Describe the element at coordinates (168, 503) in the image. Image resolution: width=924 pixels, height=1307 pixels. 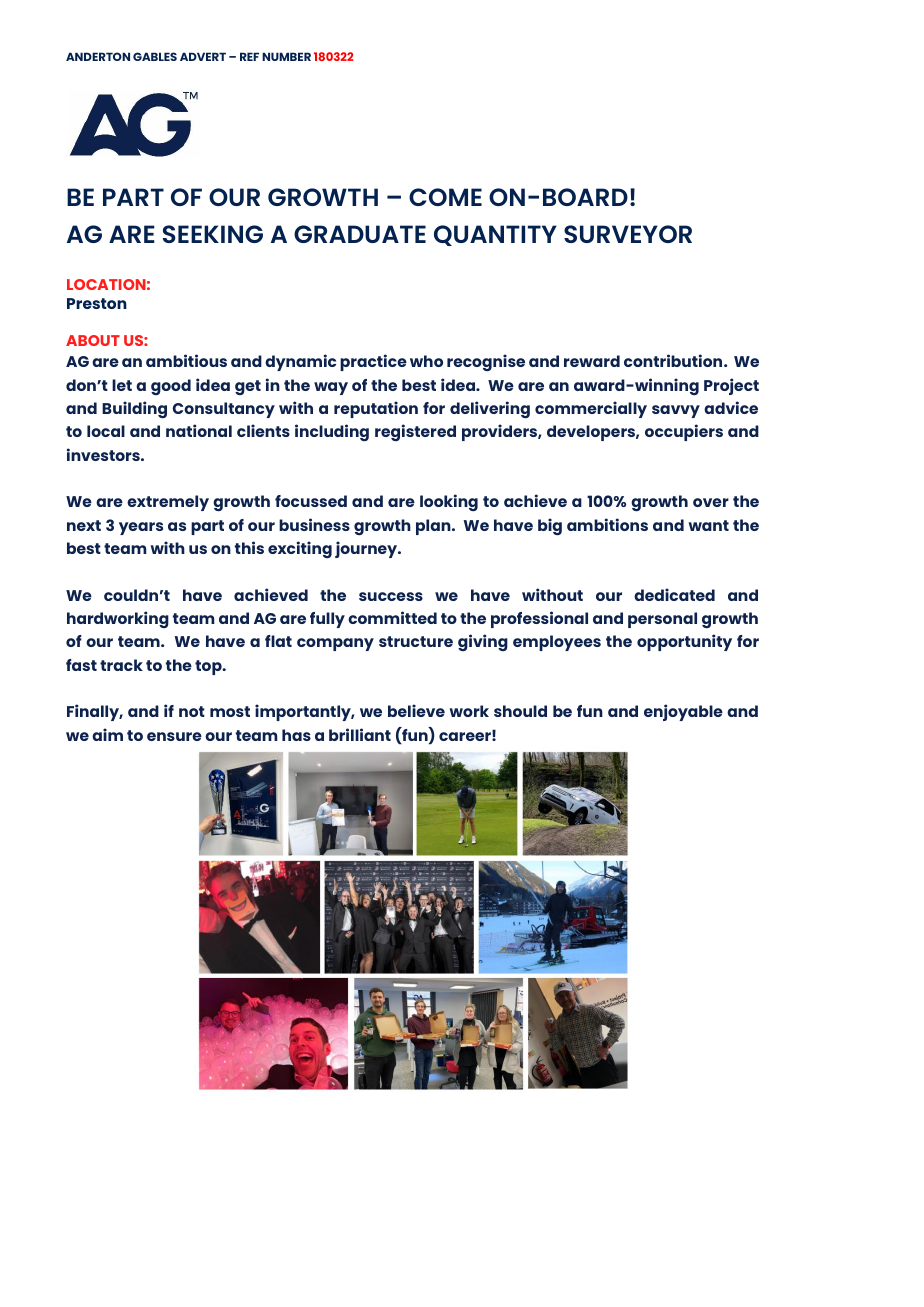
I see `extremely` at that location.
